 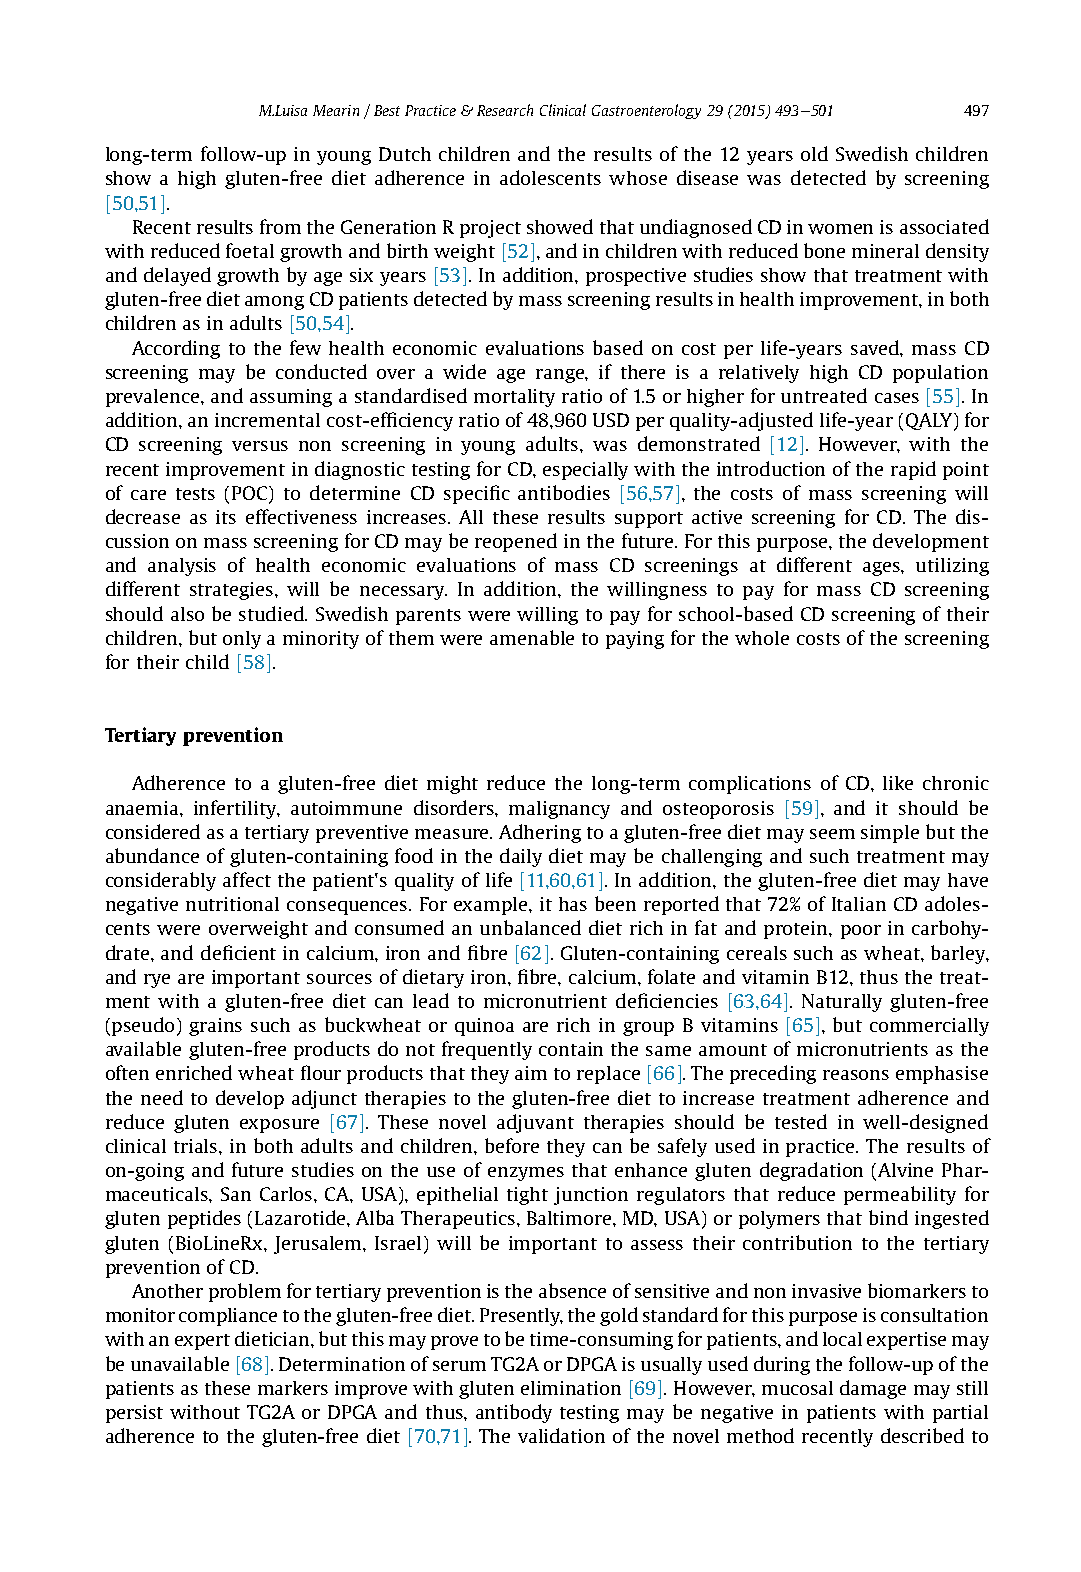 I want to click on need, so click(x=162, y=1097).
